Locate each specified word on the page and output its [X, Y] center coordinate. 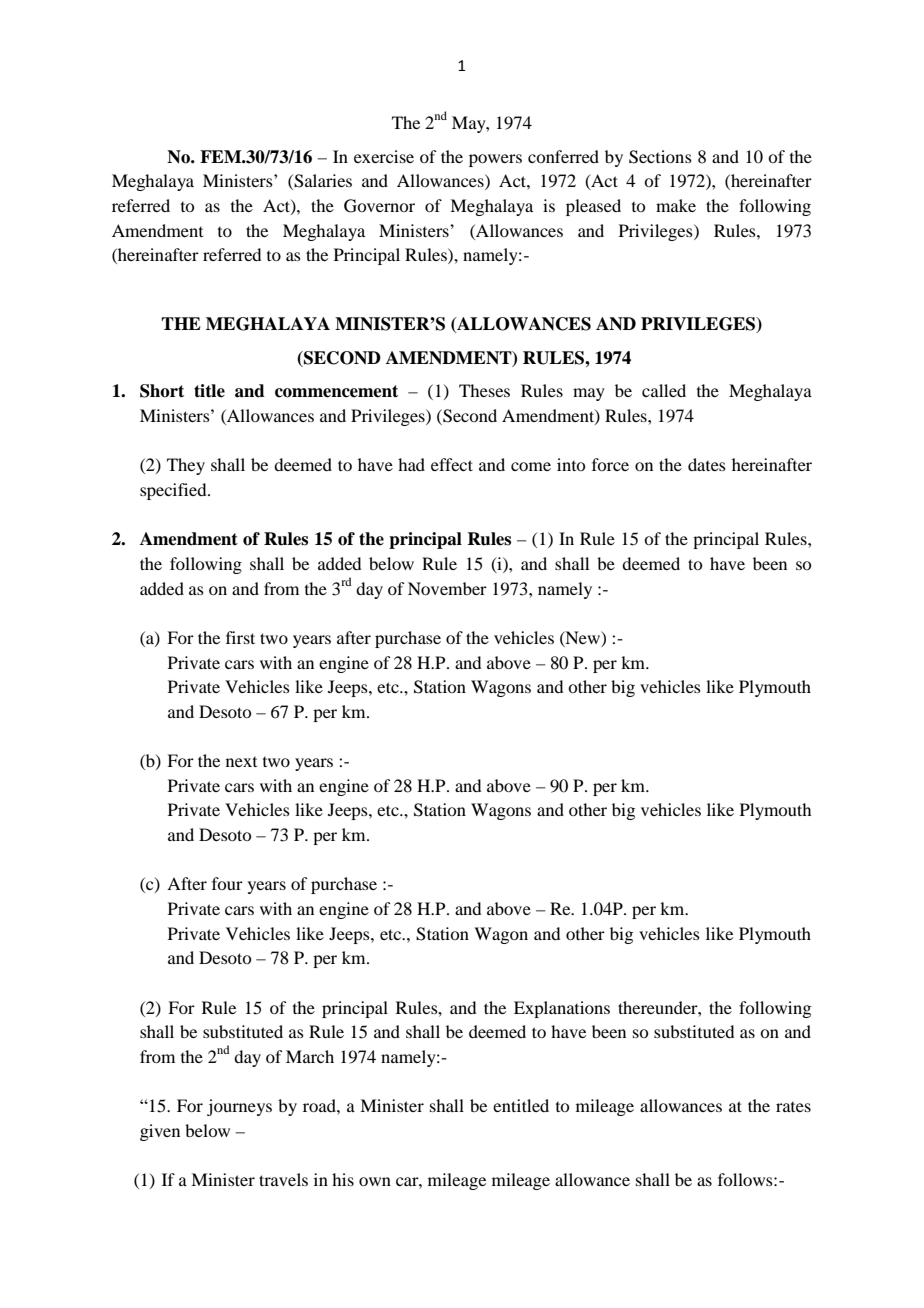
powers [495, 160]
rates [793, 1107]
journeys [239, 1107]
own [375, 1181]
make [676, 205]
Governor [379, 206]
